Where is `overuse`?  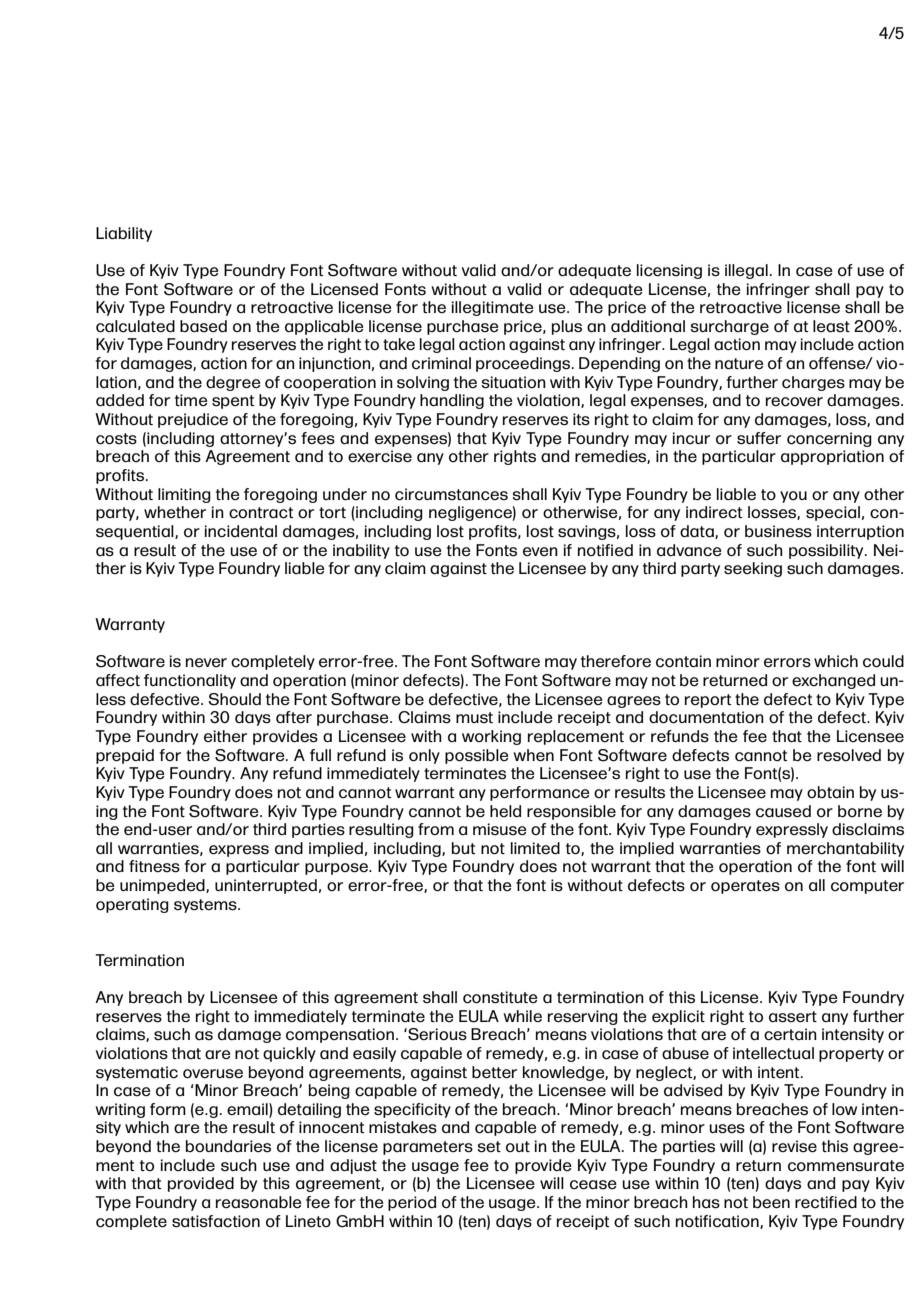 overuse is located at coordinates (213, 1074).
